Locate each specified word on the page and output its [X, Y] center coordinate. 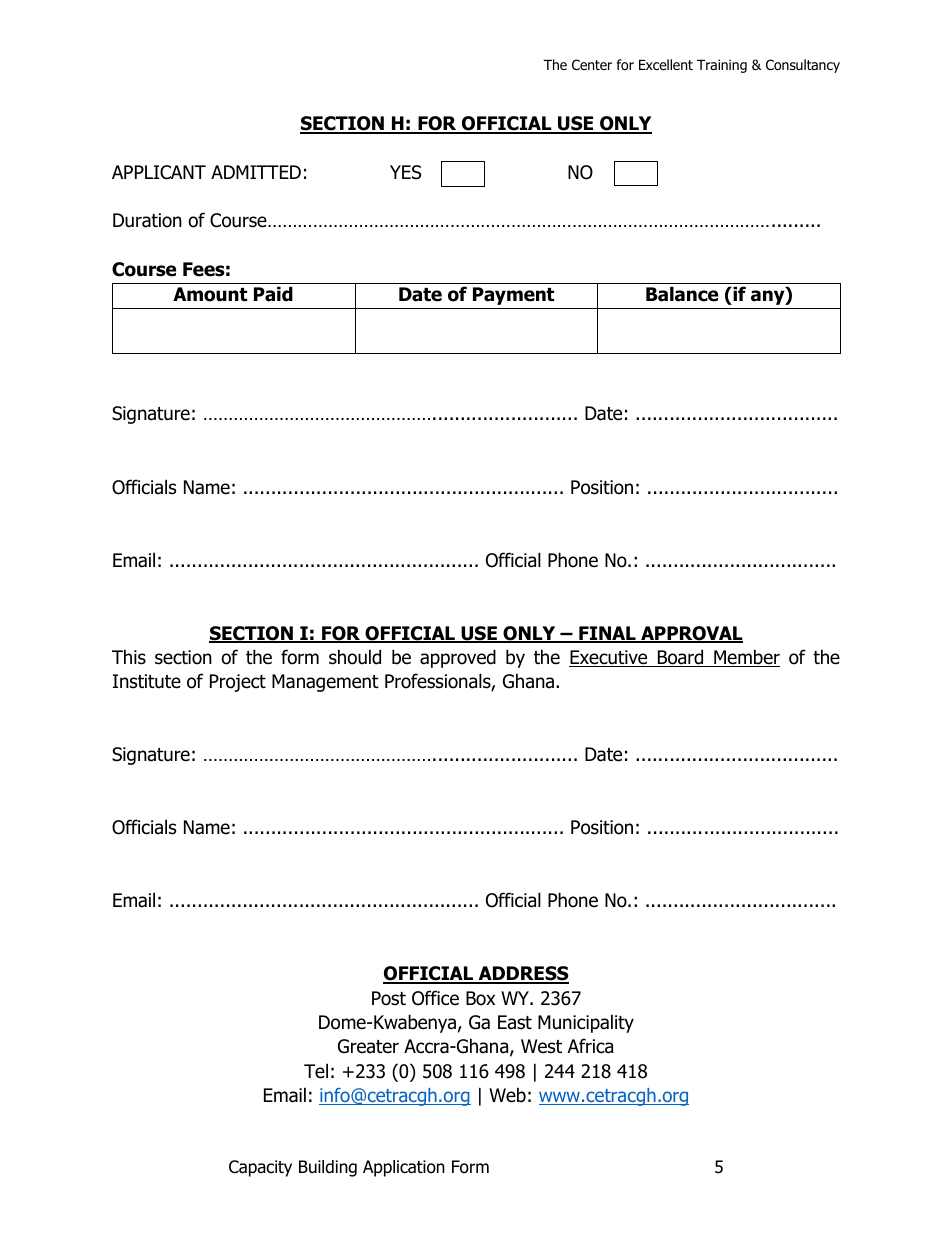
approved [458, 658]
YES [405, 172]
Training [722, 66]
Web [507, 1095]
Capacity [260, 1168]
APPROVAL [691, 634]
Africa [590, 1046]
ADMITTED [256, 172]
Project [238, 683]
